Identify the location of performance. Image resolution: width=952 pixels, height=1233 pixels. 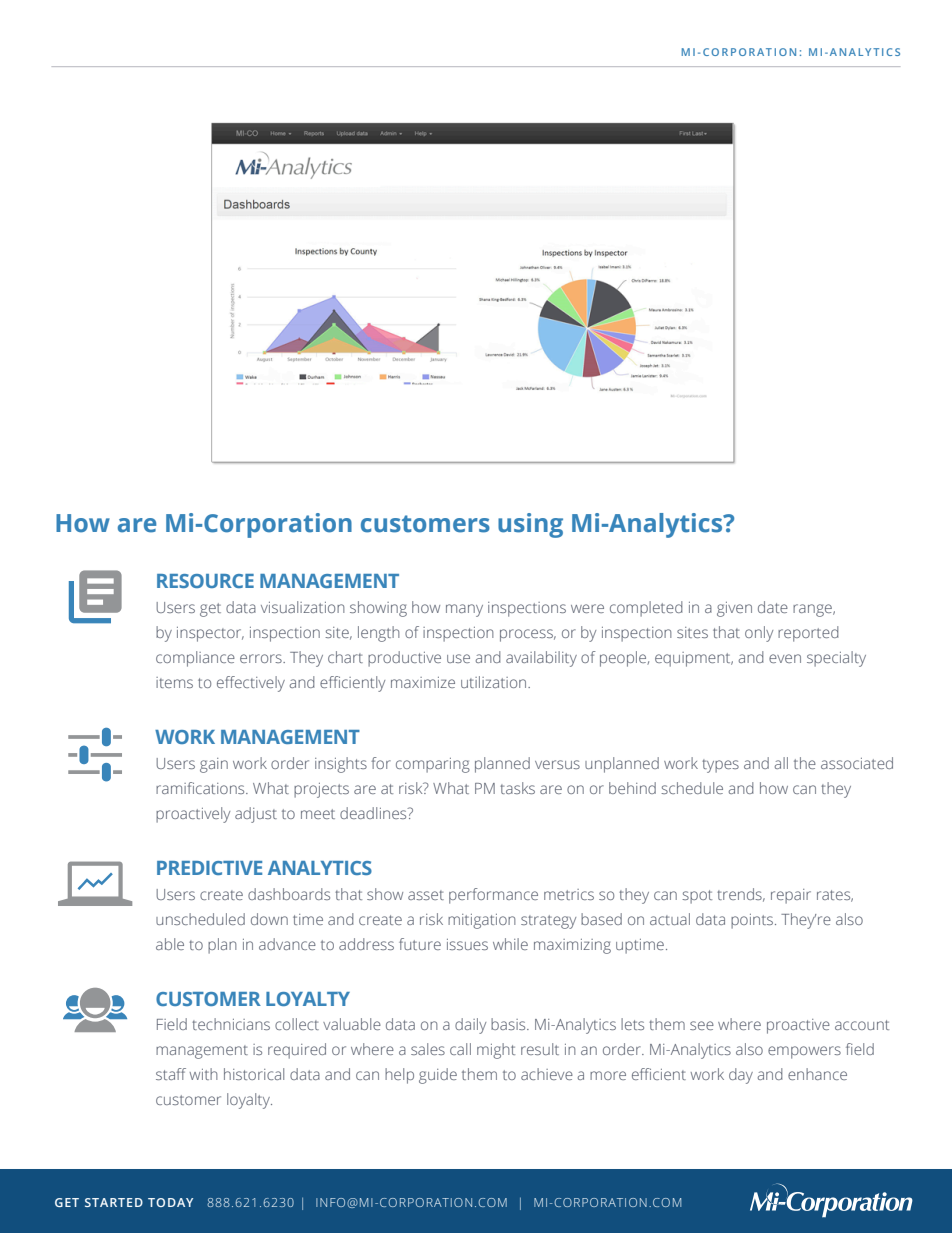
(493, 896).
